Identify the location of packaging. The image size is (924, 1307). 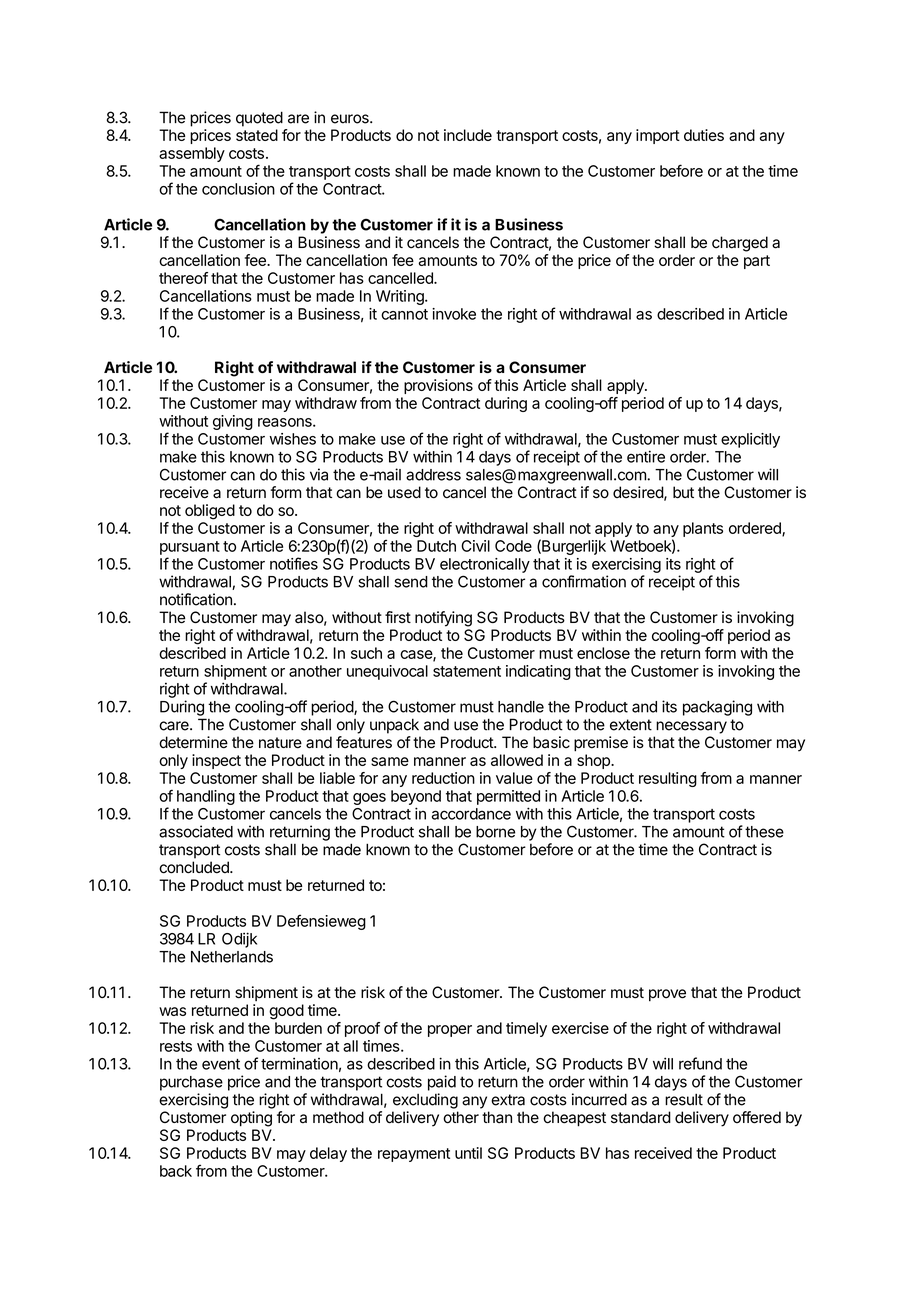
(717, 708).
